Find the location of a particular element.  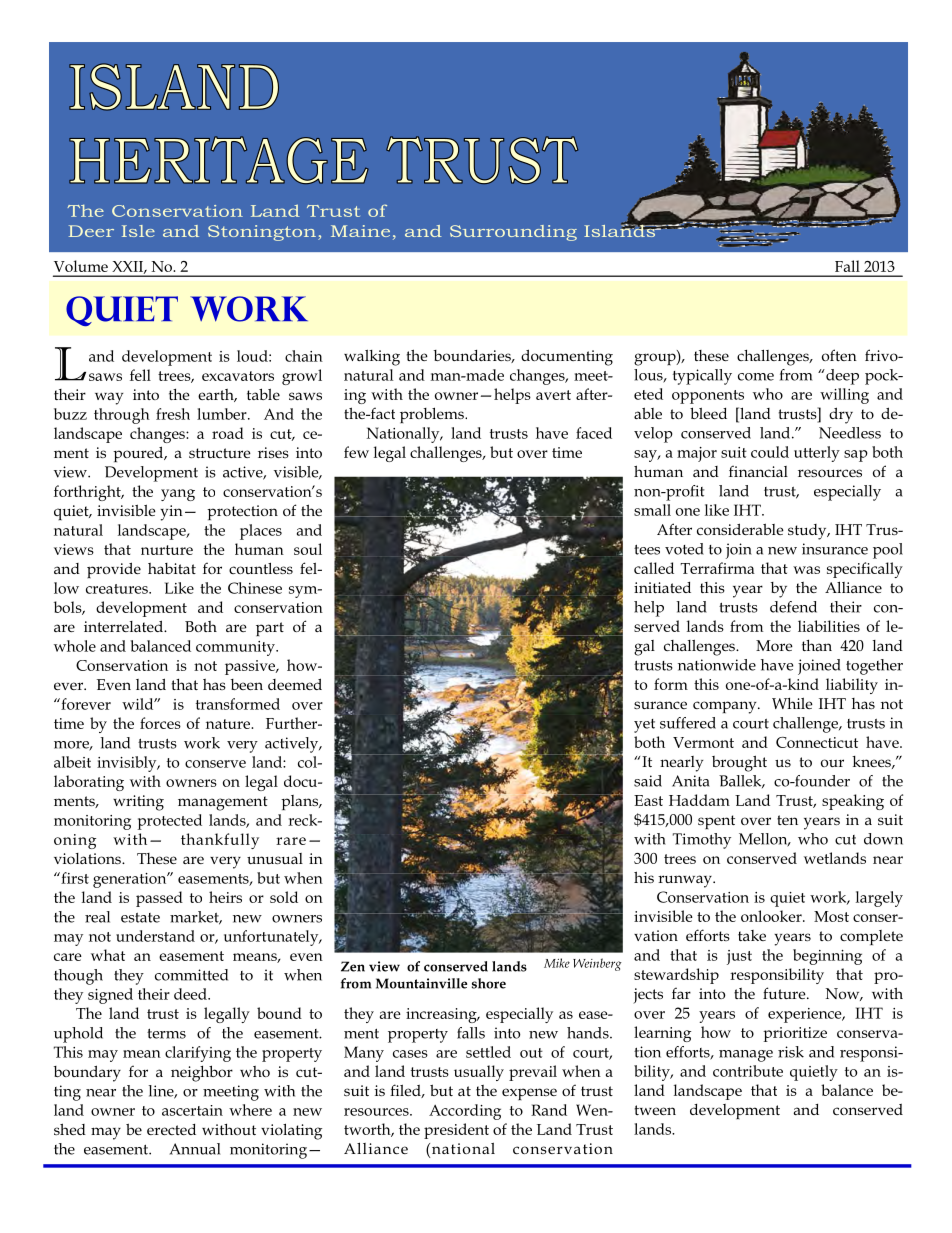

While is located at coordinates (792, 703).
